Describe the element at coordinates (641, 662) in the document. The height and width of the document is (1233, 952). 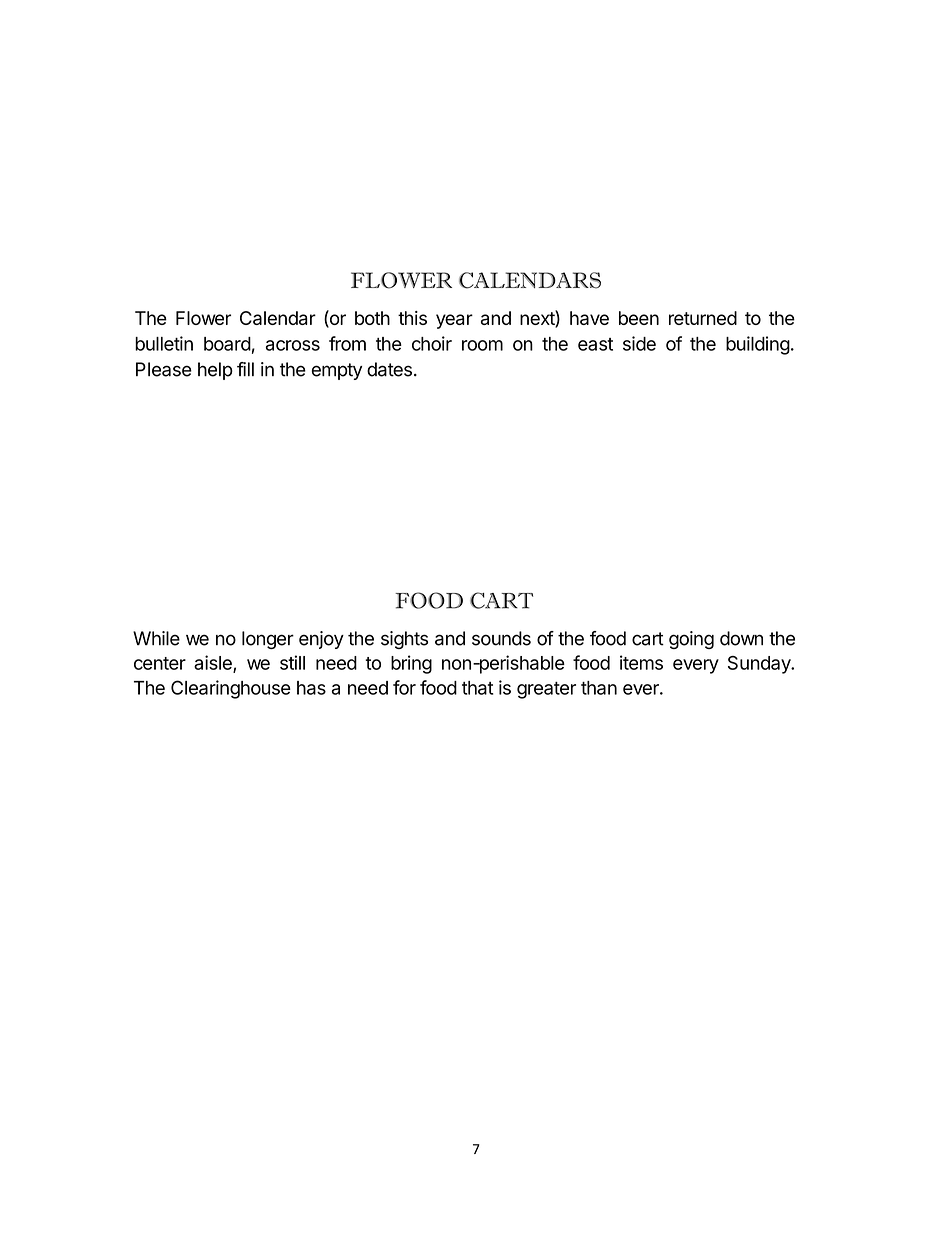
I see `items` at that location.
